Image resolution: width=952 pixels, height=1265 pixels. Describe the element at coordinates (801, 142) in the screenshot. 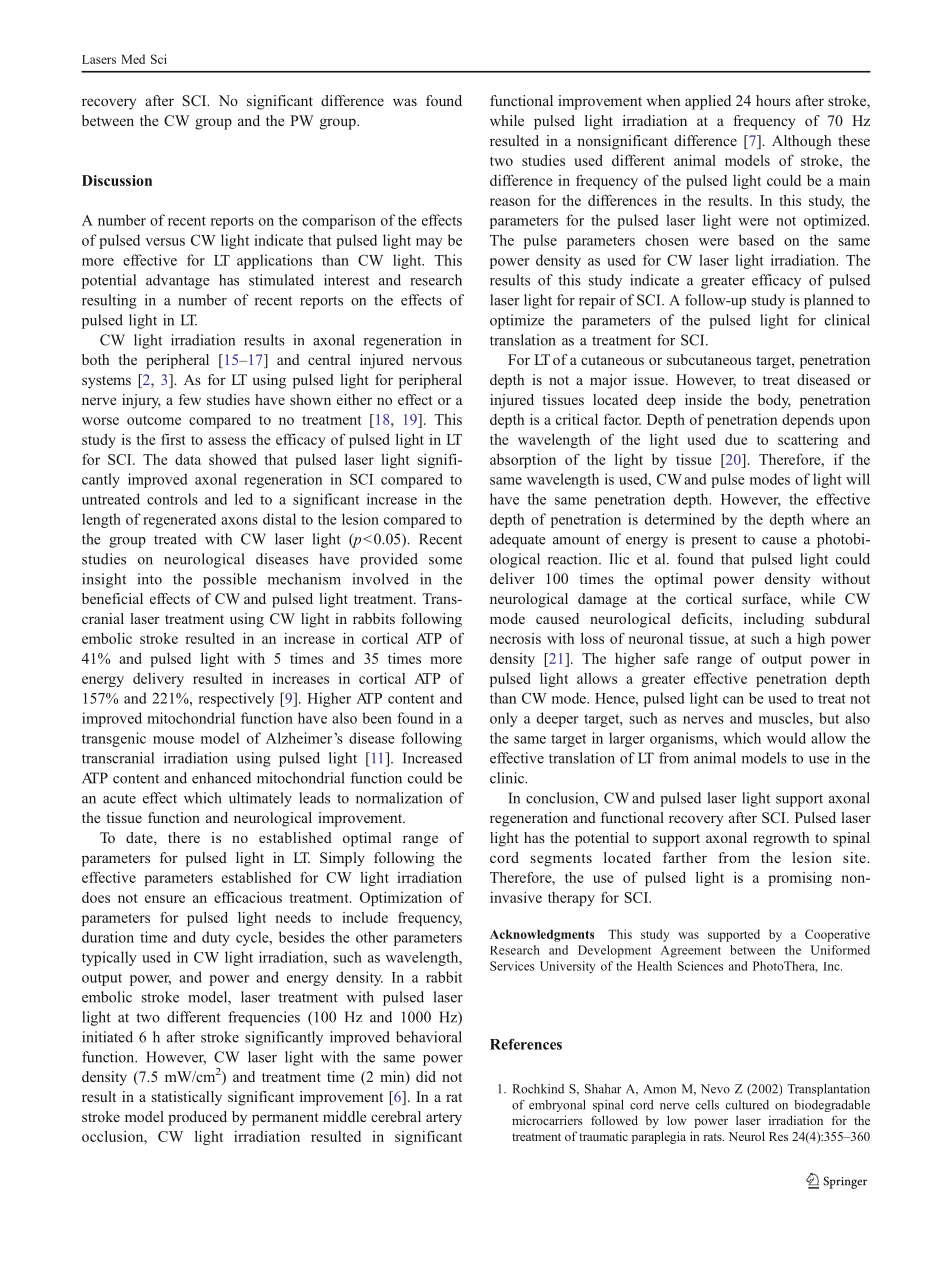

I see `Although` at that location.
